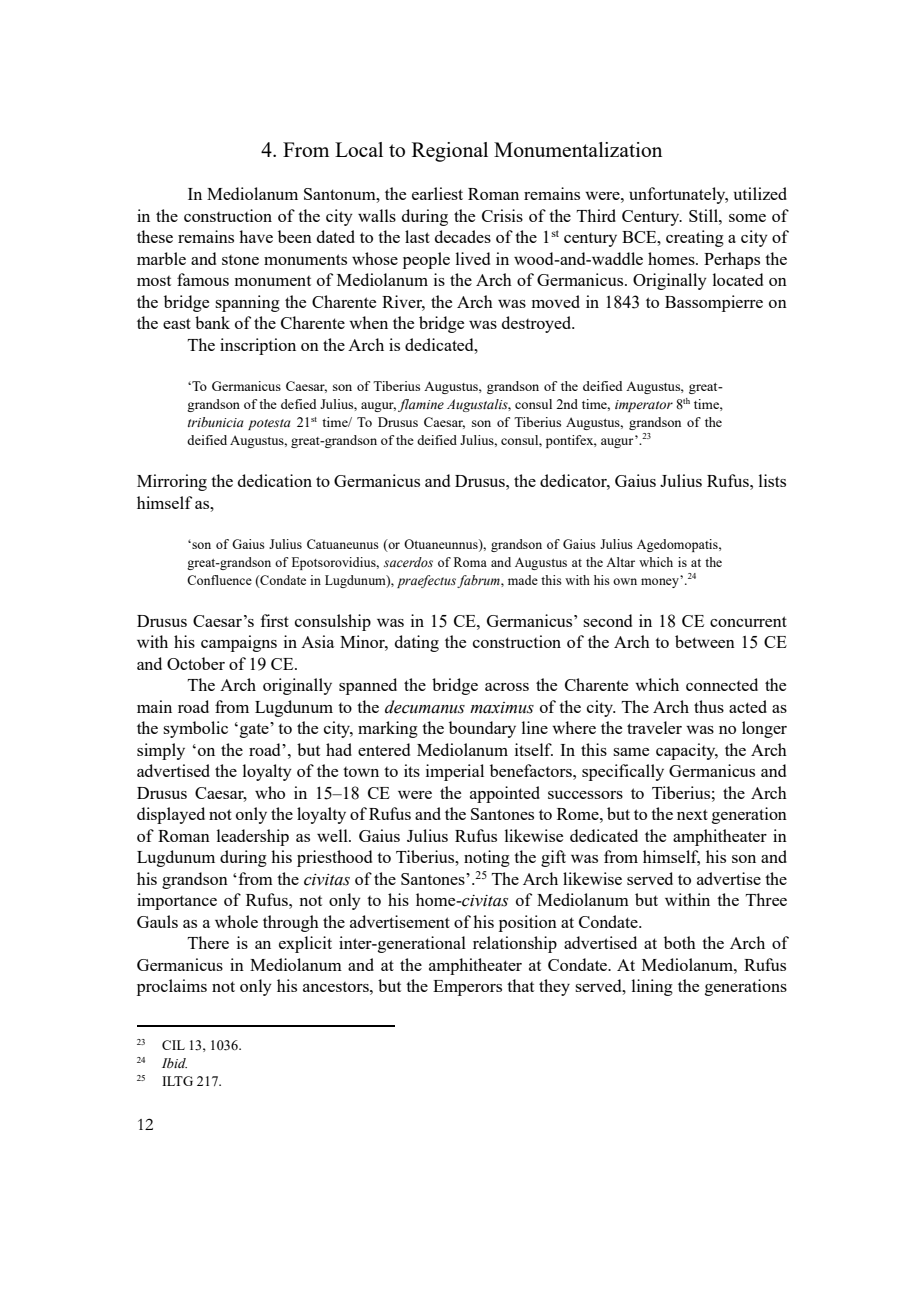  Describe the element at coordinates (692, 814) in the screenshot. I see `next` at that location.
